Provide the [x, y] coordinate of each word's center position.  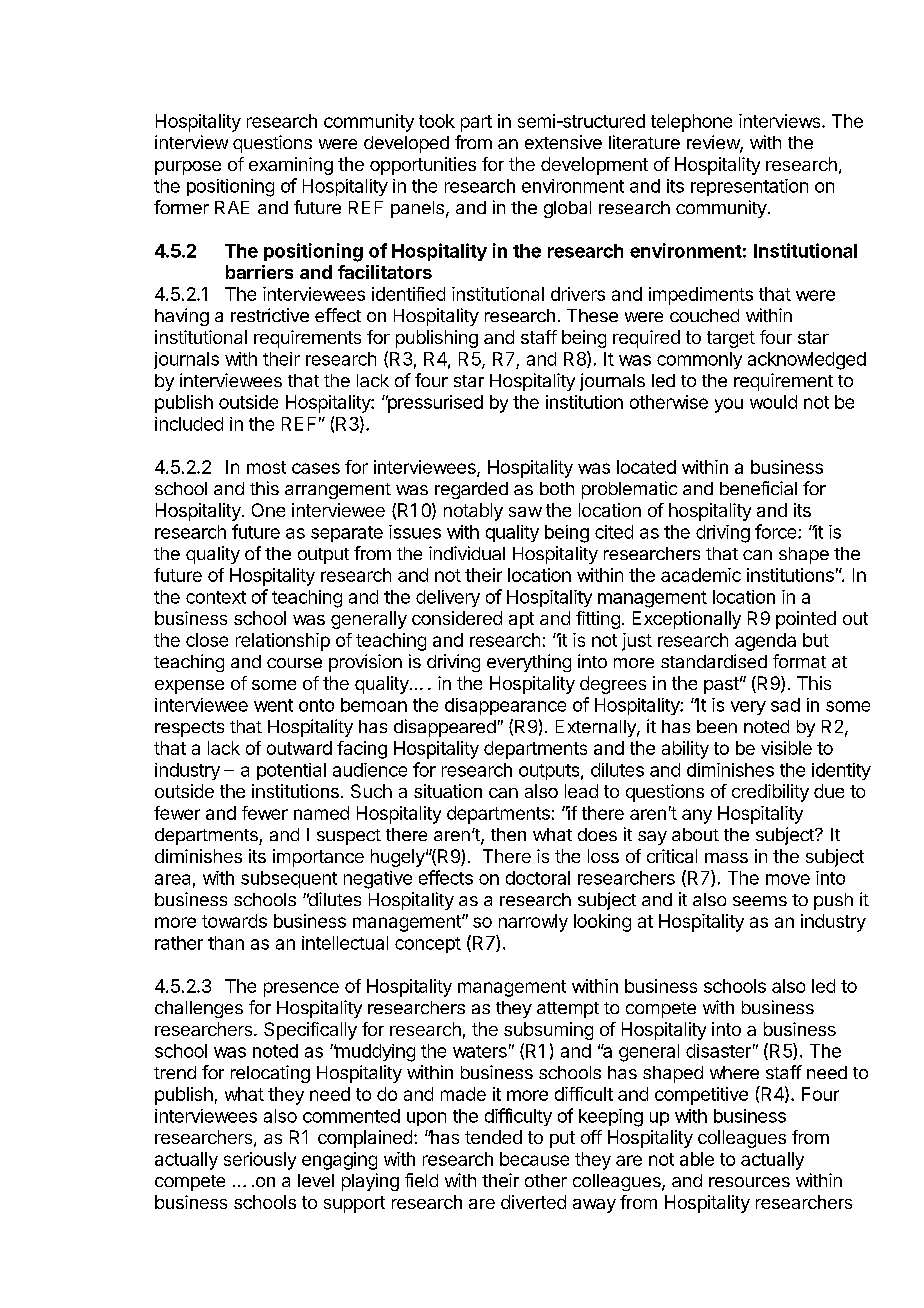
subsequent [289, 879]
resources [749, 1182]
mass [726, 858]
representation [749, 187]
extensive [563, 142]
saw [525, 512]
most [266, 467]
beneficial [758, 488]
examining [291, 166]
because [534, 1159]
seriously [260, 1161]
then [508, 834]
